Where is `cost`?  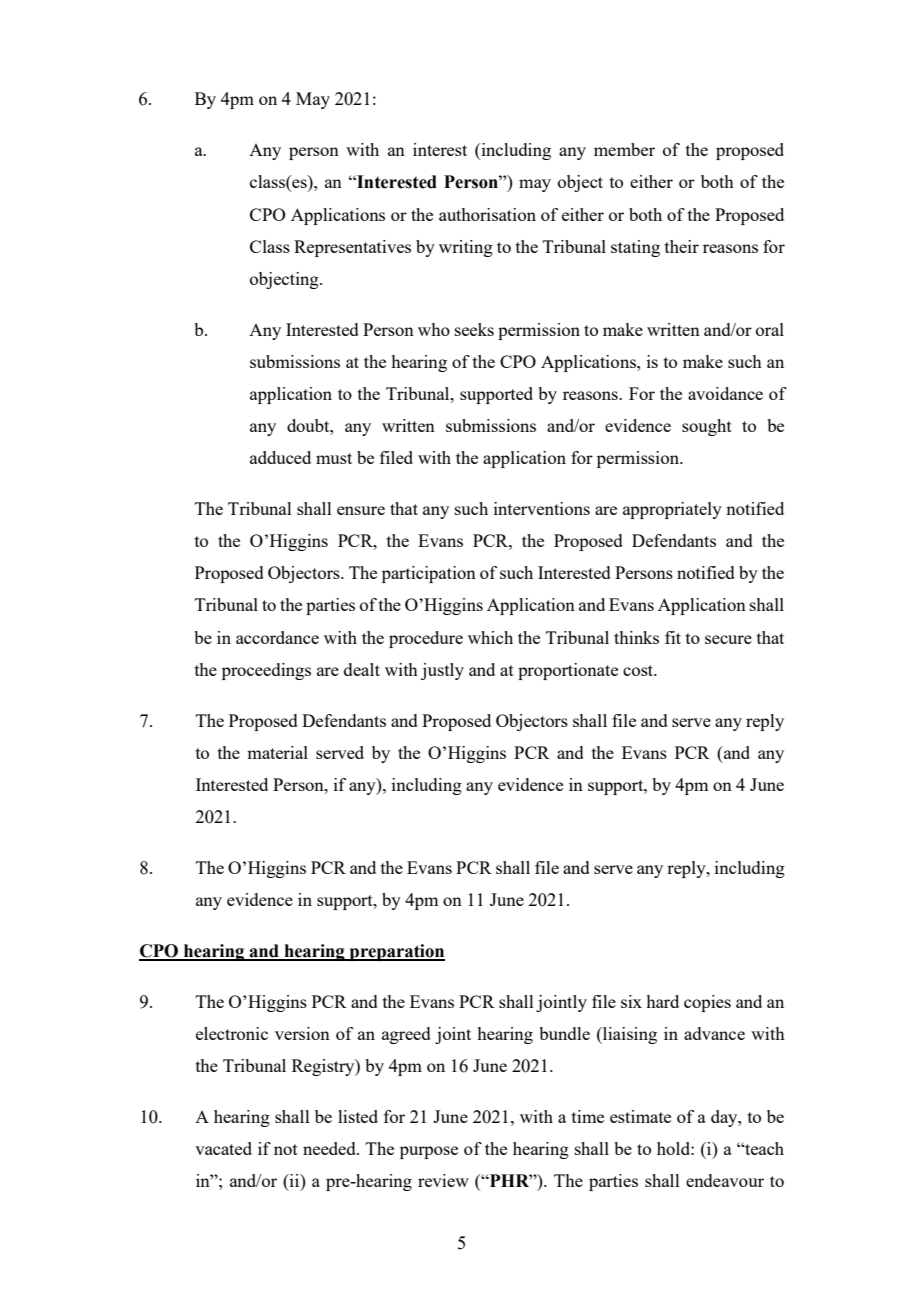 cost is located at coordinates (639, 670).
